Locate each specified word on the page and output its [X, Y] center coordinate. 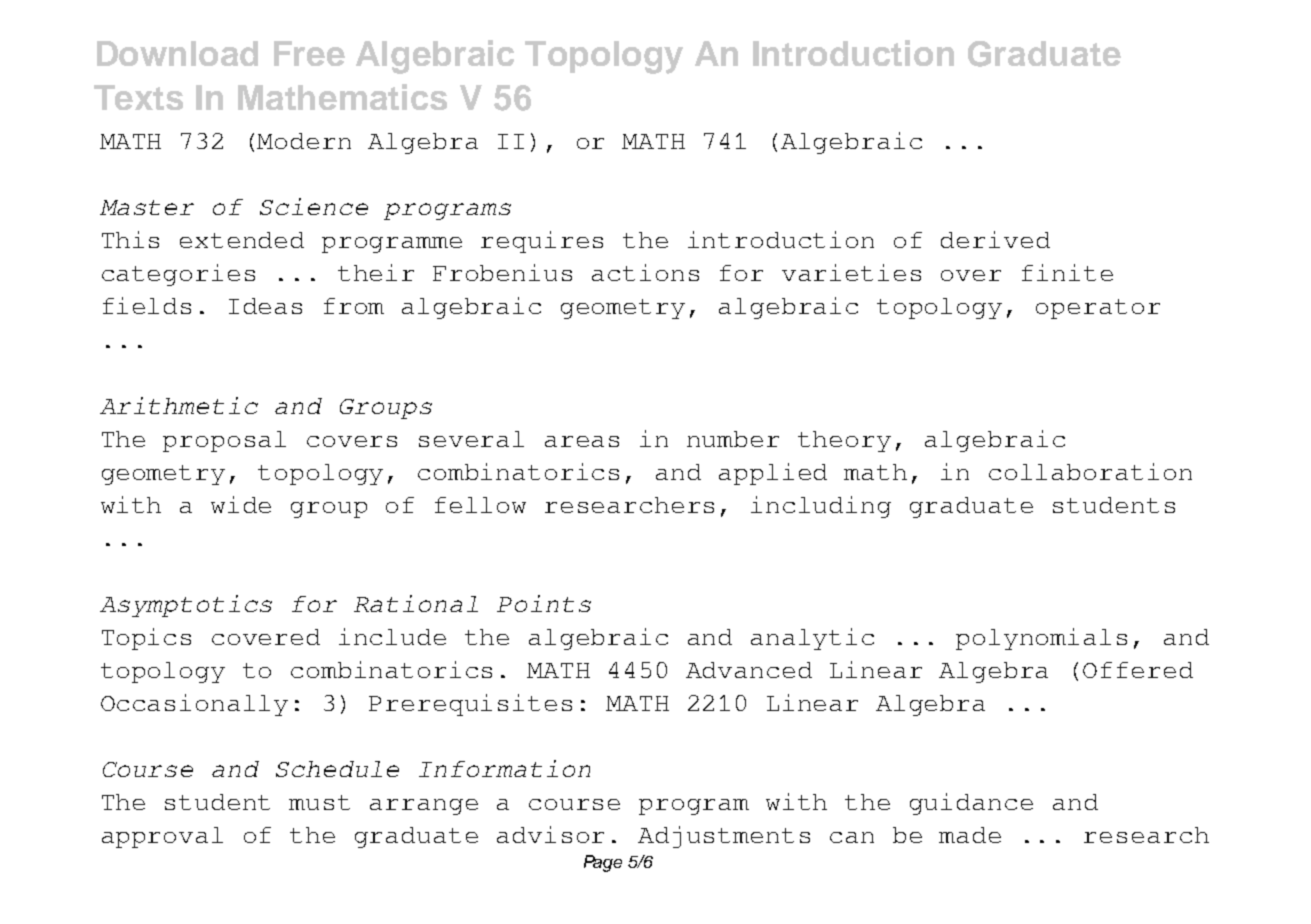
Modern [304, 141]
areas [582, 441]
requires [542, 242]
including [821, 507]
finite [1067, 272]
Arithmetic [179, 405]
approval [162, 837]
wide [241, 504]
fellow [480, 505]
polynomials [1041, 639]
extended [242, 240]
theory [844, 441]
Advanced [749, 670]
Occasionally [194, 705]
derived [995, 239]
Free [309, 53]
